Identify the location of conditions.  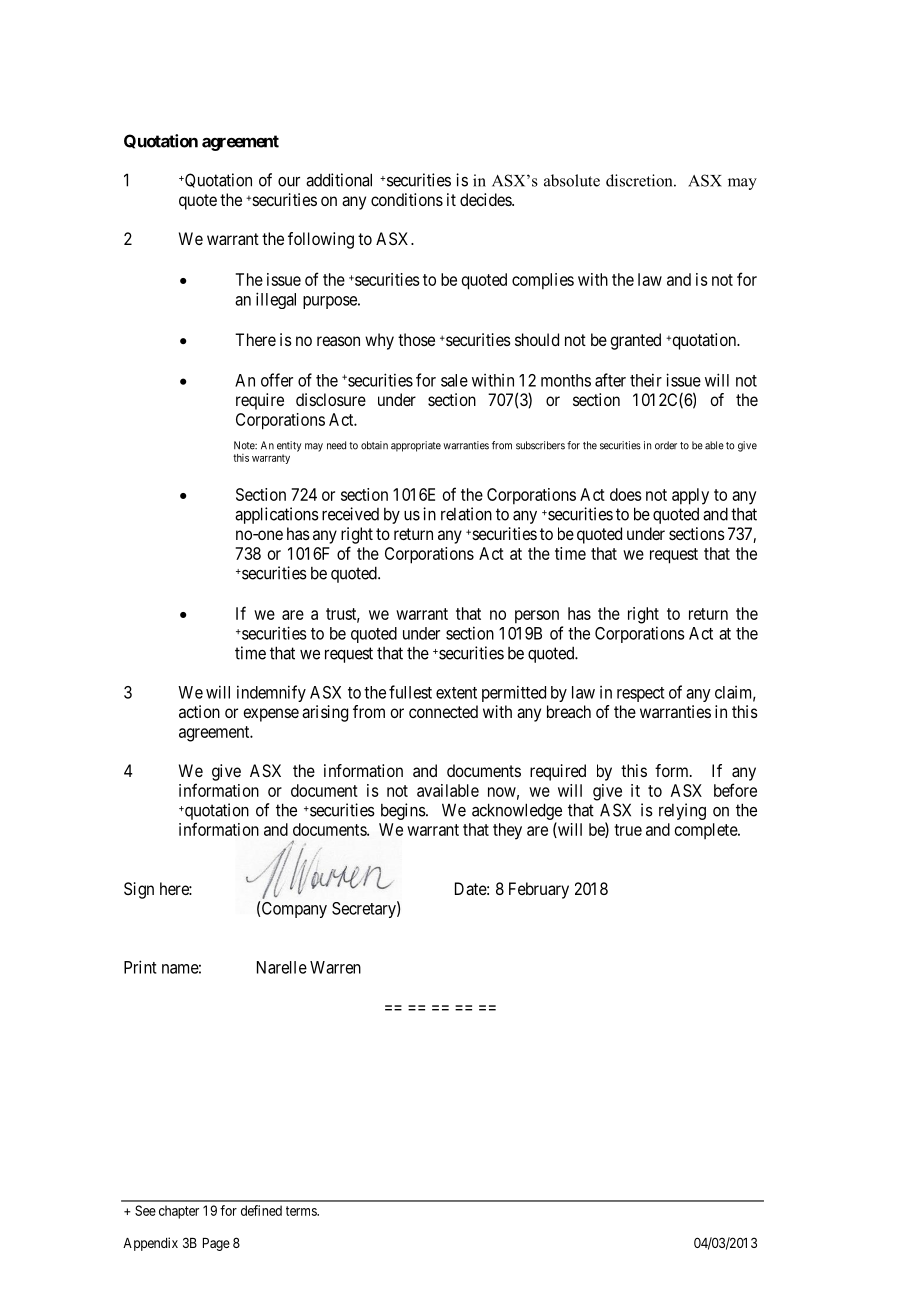
(407, 199).
